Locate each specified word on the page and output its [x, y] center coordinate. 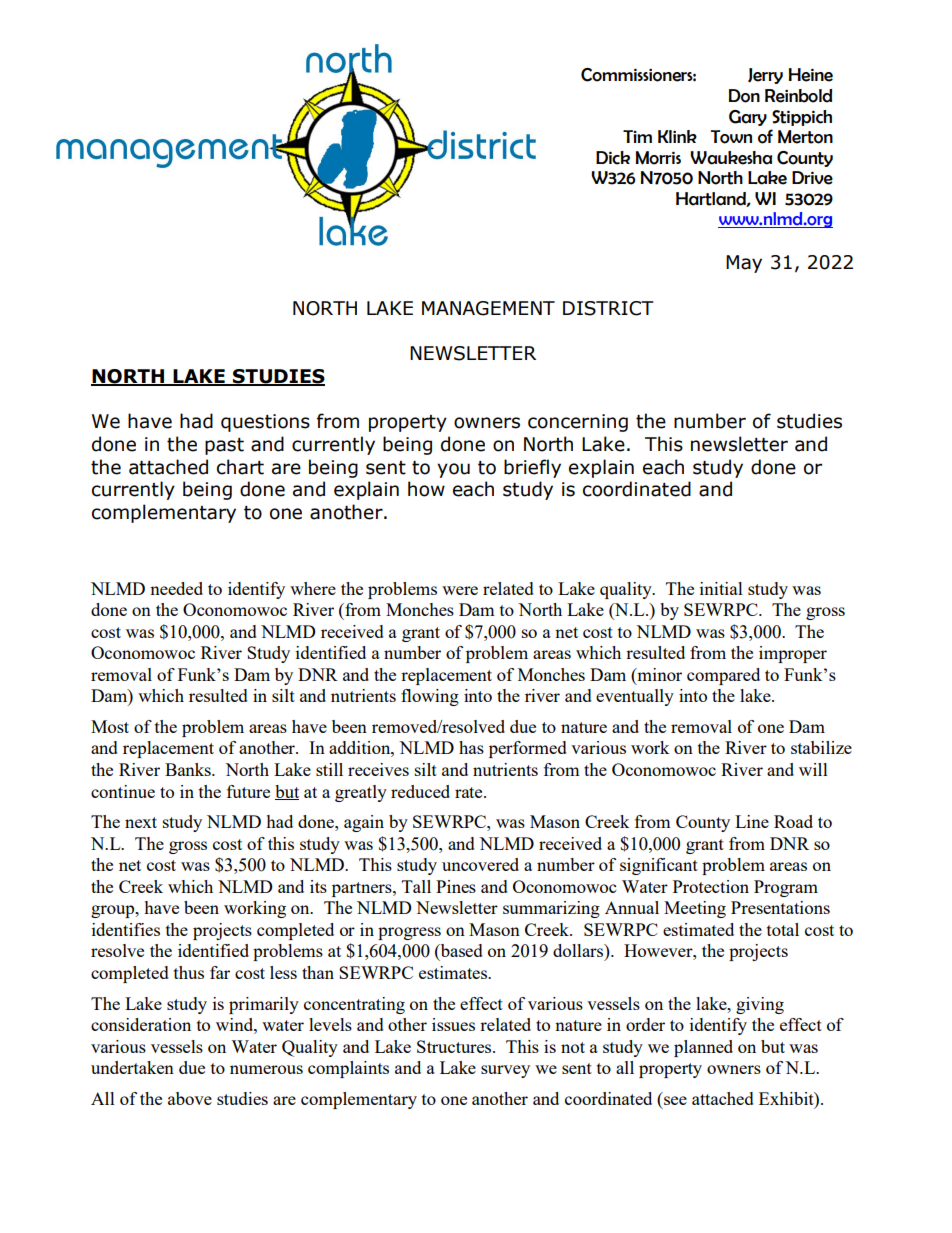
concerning [578, 423]
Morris [658, 158]
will [813, 769]
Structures [455, 1046]
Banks [189, 769]
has [471, 747]
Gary [748, 118]
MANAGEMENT [488, 308]
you [453, 470]
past [224, 446]
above [190, 1098]
